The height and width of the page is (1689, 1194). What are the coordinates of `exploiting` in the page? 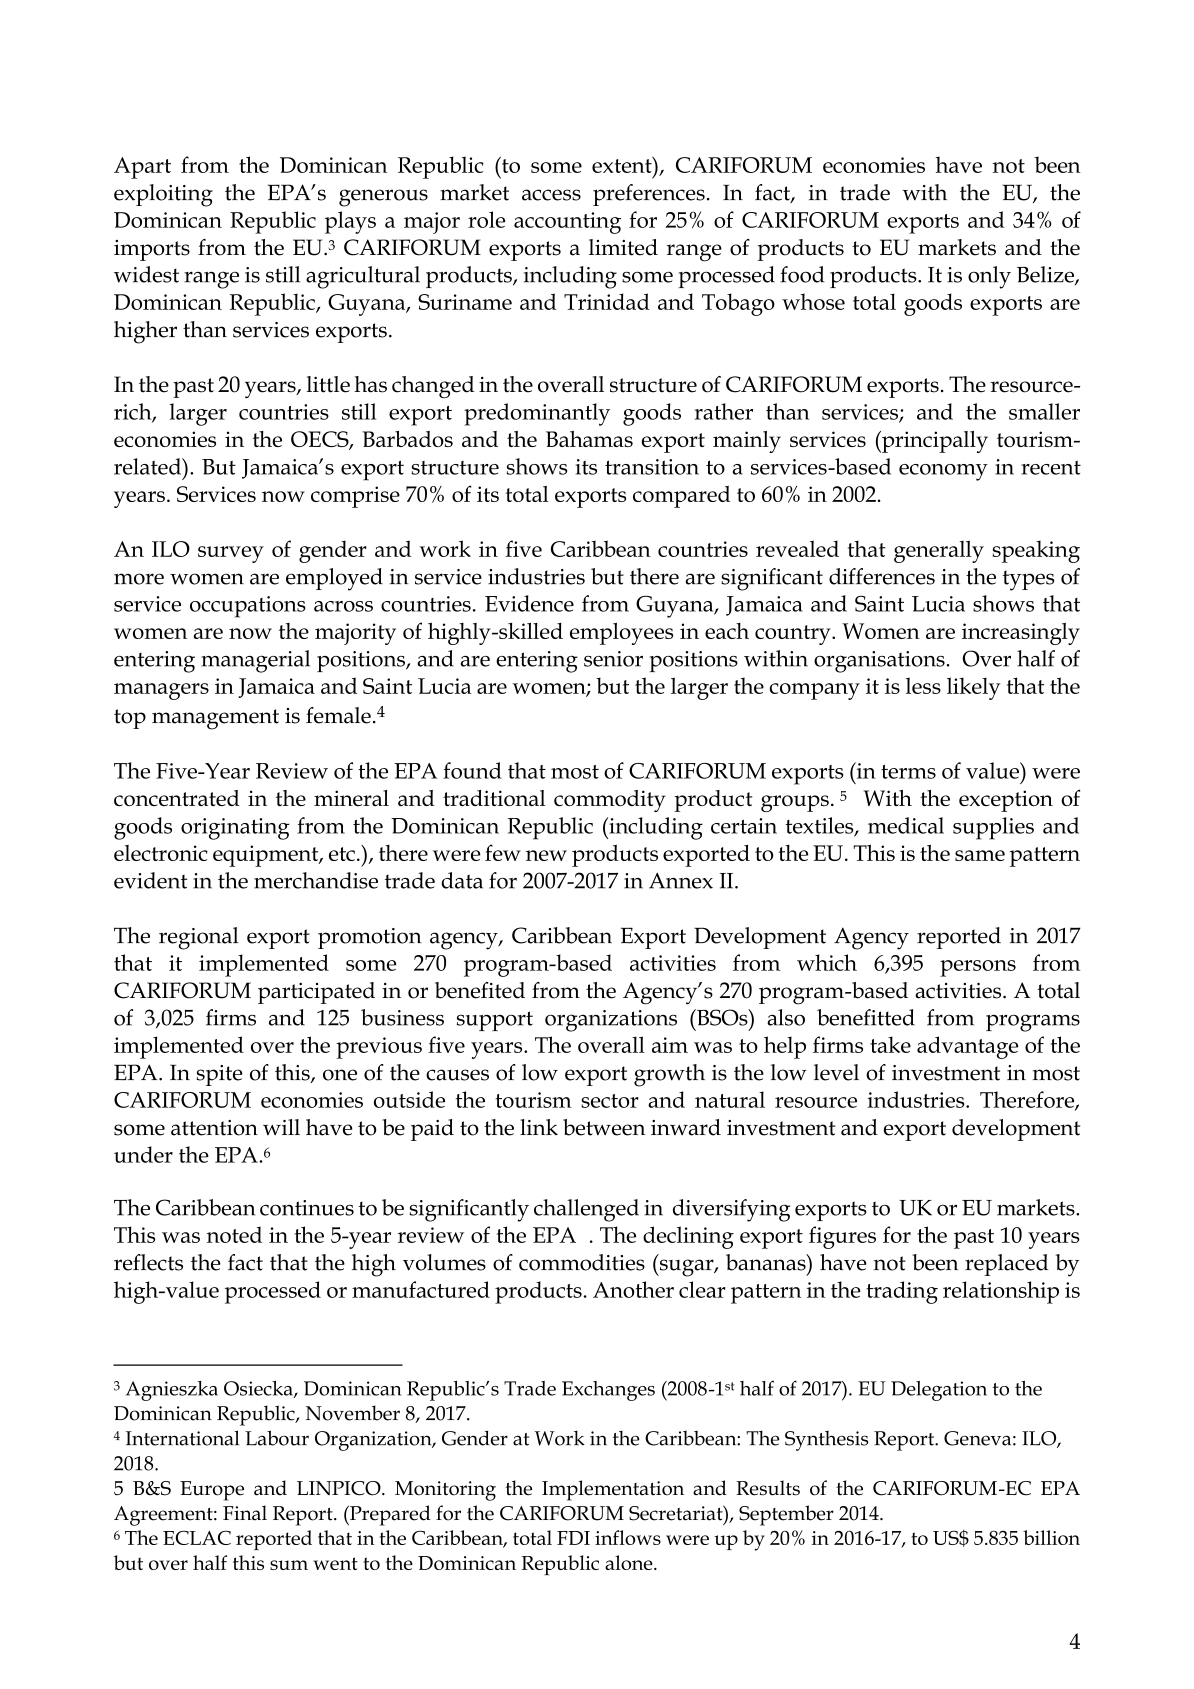 It's located at (163, 195).
